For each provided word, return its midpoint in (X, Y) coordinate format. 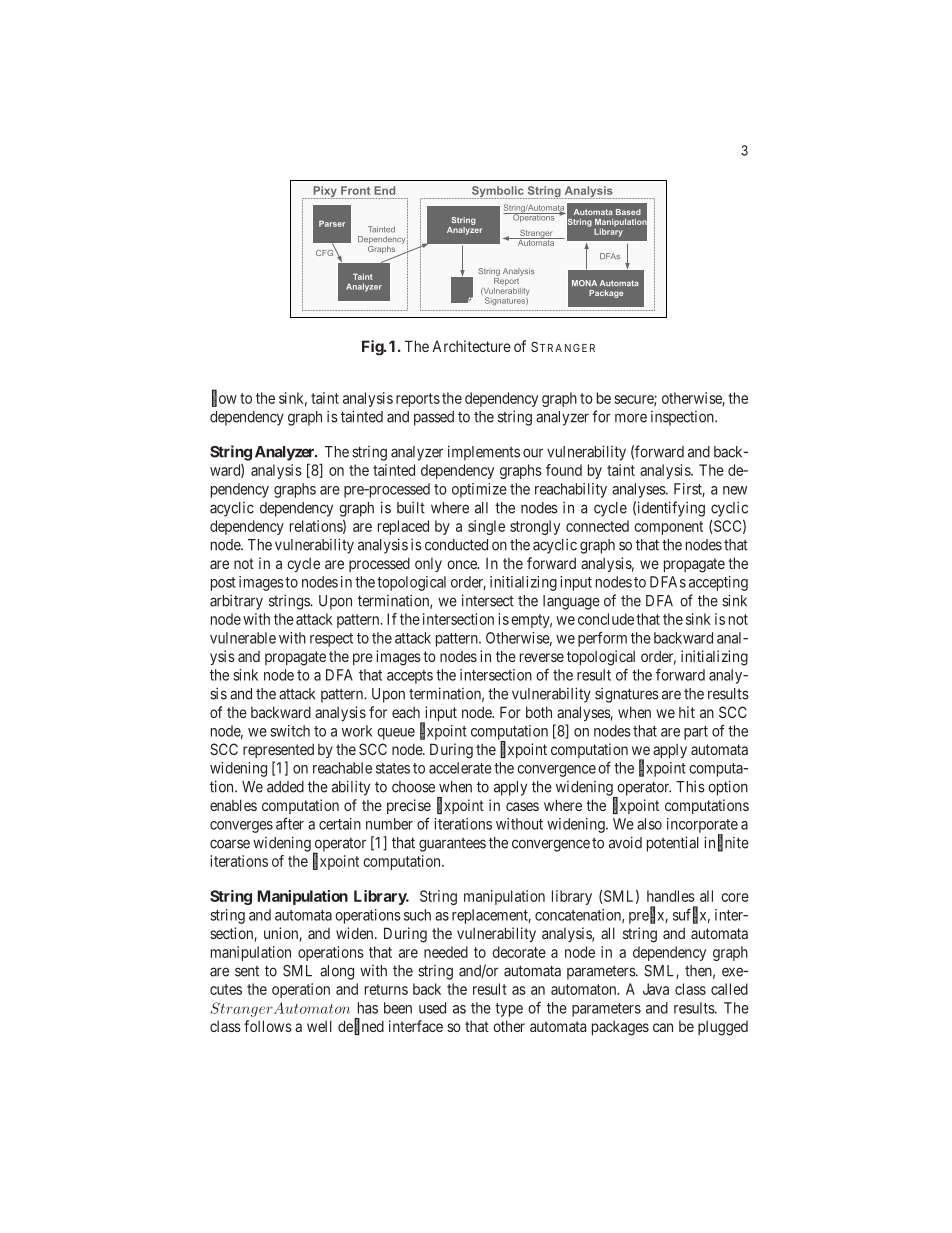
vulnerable (243, 638)
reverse (542, 657)
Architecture (471, 346)
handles (671, 896)
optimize (479, 490)
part (696, 733)
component (668, 528)
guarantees (452, 845)
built (411, 507)
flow (224, 398)
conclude (606, 619)
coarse (230, 844)
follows (268, 1026)
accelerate (460, 768)
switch (290, 731)
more (631, 418)
